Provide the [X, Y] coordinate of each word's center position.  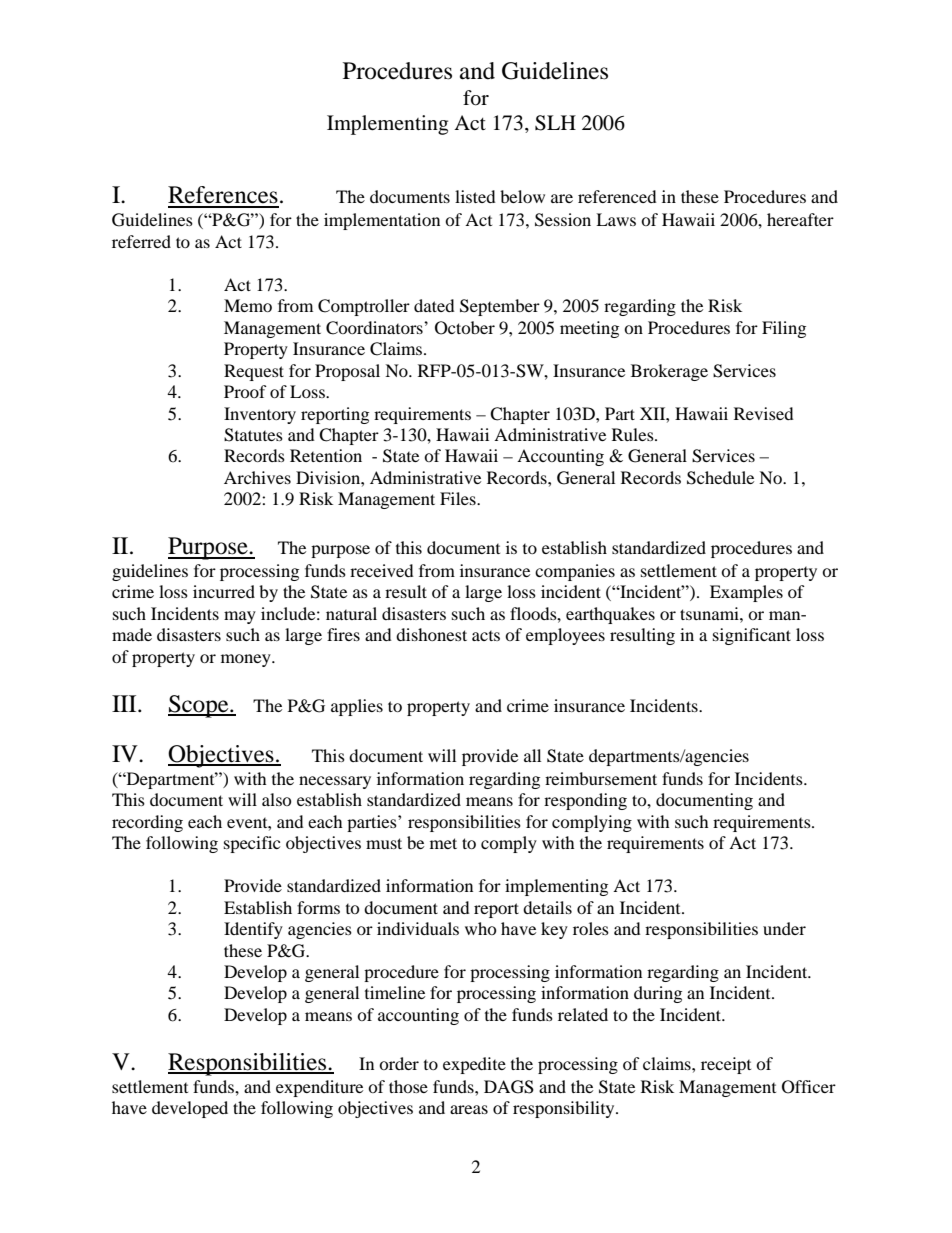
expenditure [319, 1088]
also [277, 799]
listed [475, 196]
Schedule [720, 478]
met [443, 843]
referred [141, 241]
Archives [257, 477]
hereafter [800, 219]
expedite [474, 1065]
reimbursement [601, 778]
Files [459, 498]
